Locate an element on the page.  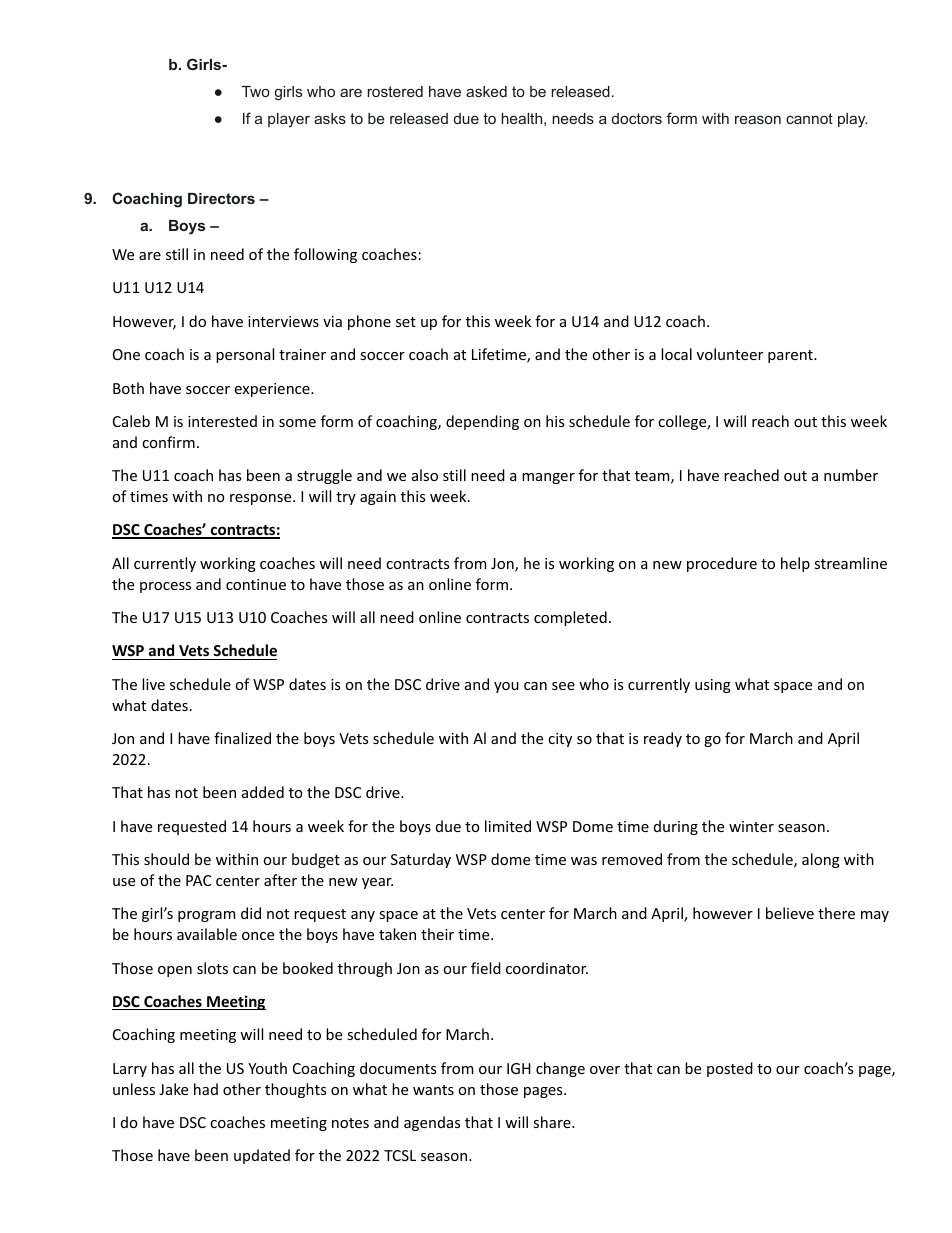
continue is located at coordinates (256, 584).
